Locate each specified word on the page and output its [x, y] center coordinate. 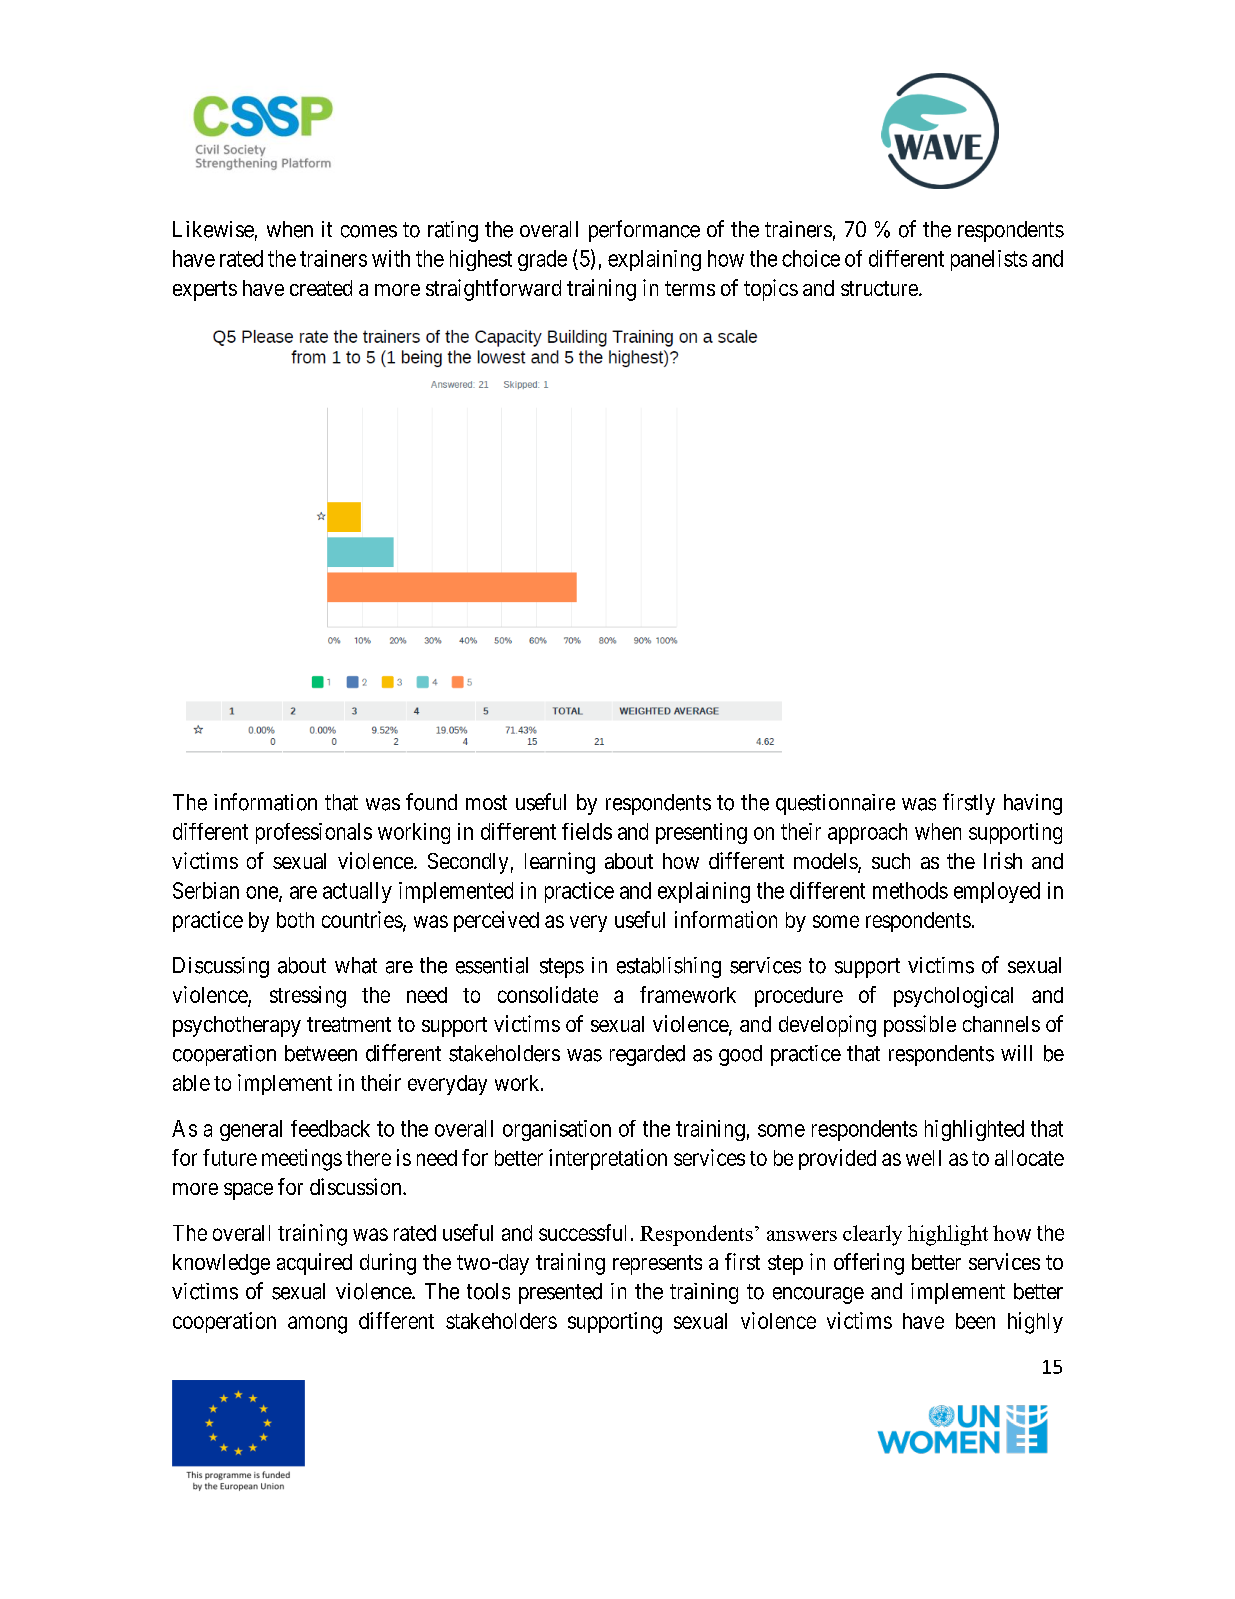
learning [560, 863]
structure [879, 288]
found [431, 802]
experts [205, 291]
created [321, 288]
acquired [314, 1264]
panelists [989, 260]
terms [690, 288]
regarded [647, 1055]
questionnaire [835, 804]
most [486, 802]
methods [910, 890]
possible [920, 1026]
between [321, 1053]
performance [644, 231]
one [263, 893]
